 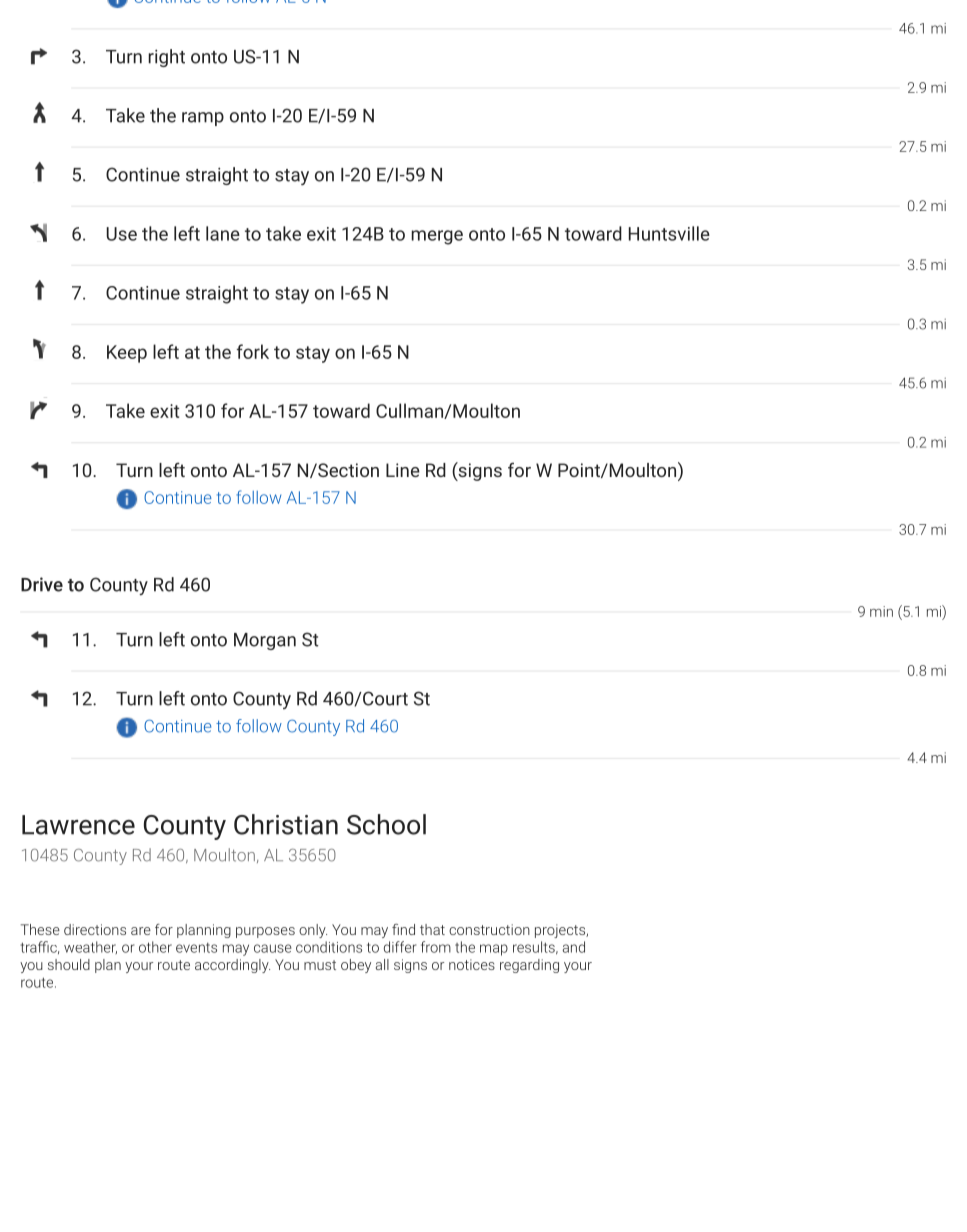 What do you see at coordinates (166, 58) in the document?
I see `right` at bounding box center [166, 58].
